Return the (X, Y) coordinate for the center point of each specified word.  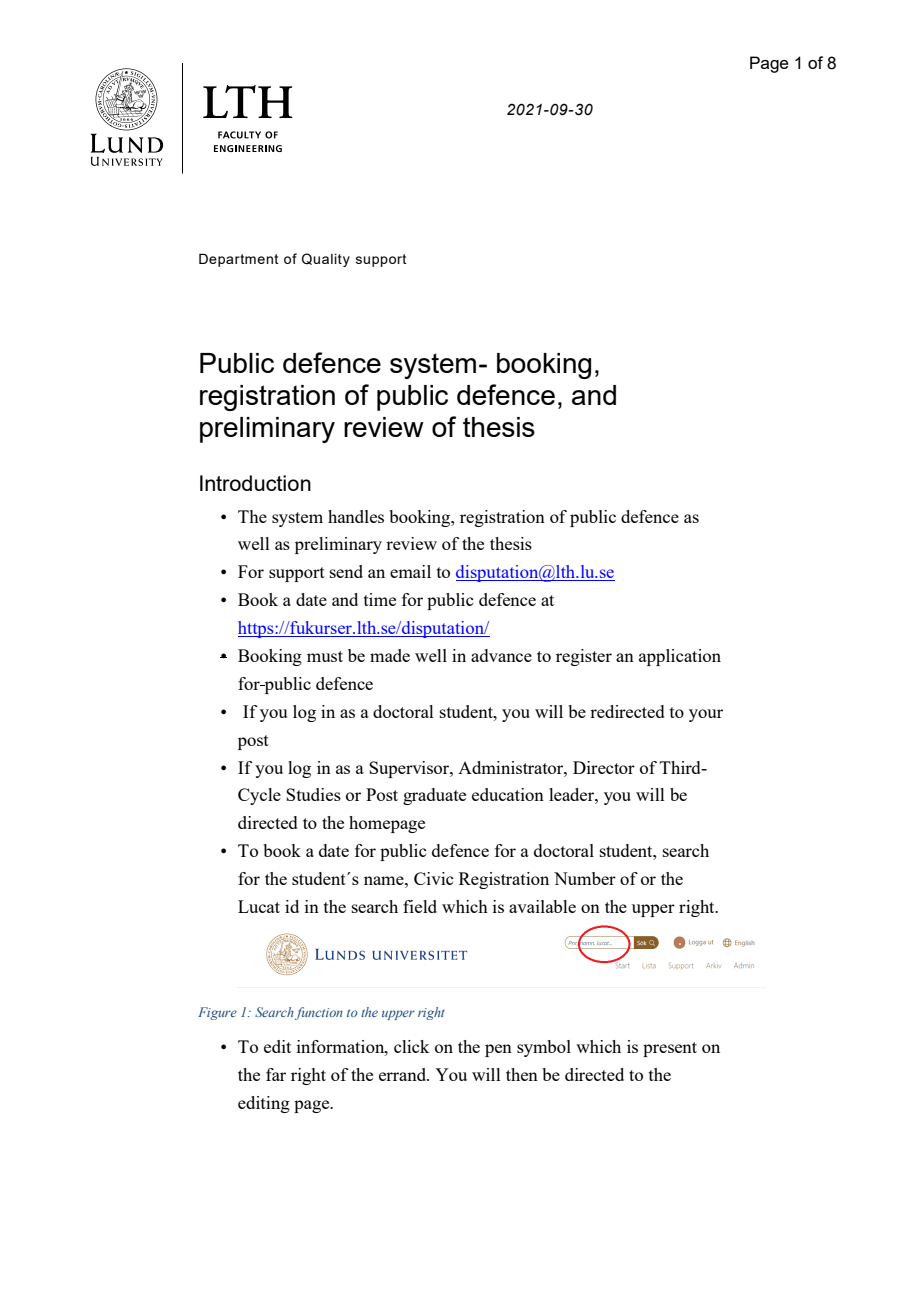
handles (356, 516)
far (276, 1074)
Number (585, 878)
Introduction (255, 483)
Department (239, 260)
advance (501, 655)
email (410, 571)
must (325, 656)
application (680, 657)
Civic (433, 878)
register (584, 657)
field (420, 906)
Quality (326, 260)
